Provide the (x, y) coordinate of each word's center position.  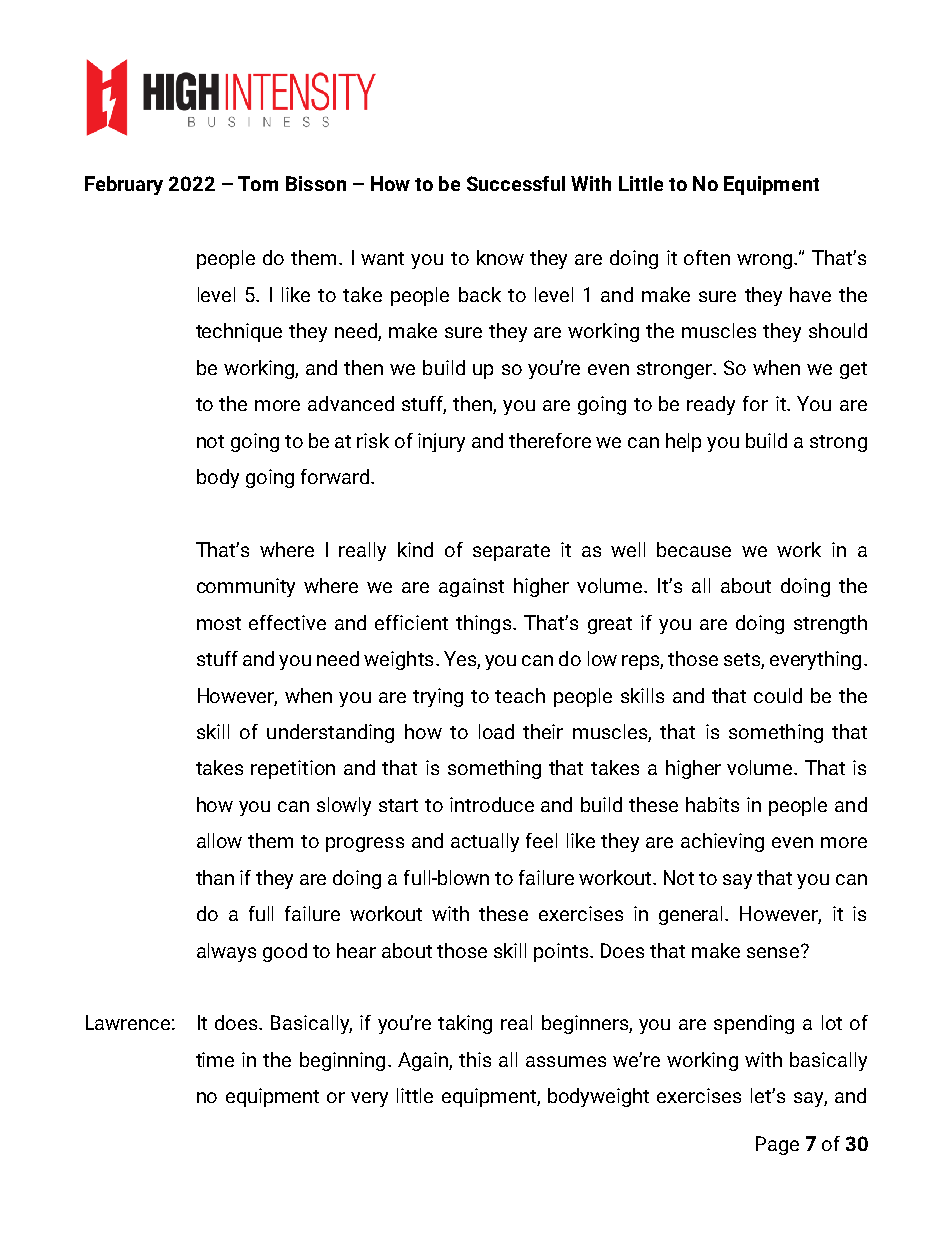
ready (711, 405)
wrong (766, 261)
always (226, 952)
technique (239, 332)
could (778, 695)
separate (511, 552)
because (694, 549)
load (496, 731)
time (215, 1059)
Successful (516, 183)
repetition (293, 769)
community (246, 587)
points (562, 952)
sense (773, 952)
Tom (258, 183)
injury (441, 442)
